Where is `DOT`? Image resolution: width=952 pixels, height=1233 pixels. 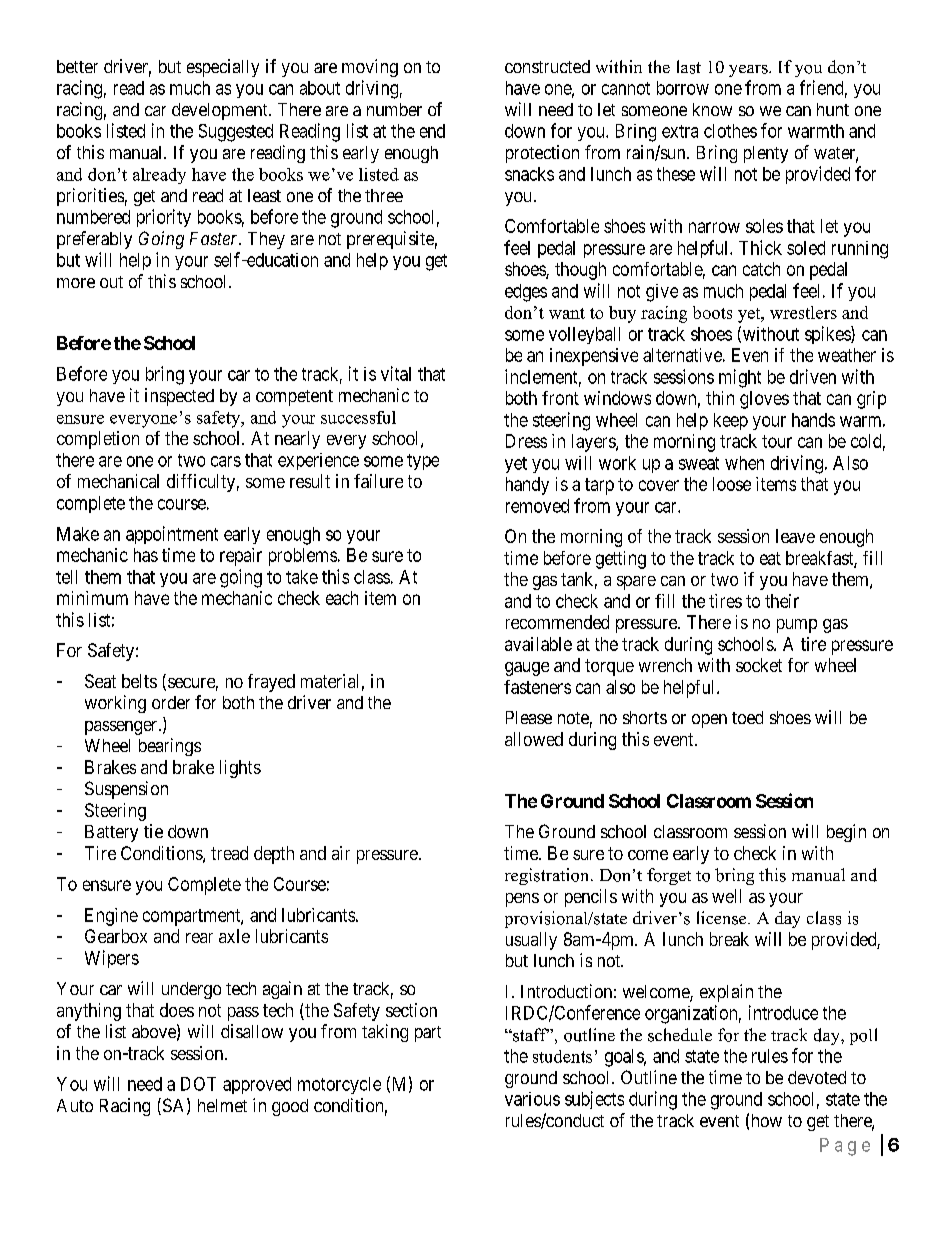 DOT is located at coordinates (198, 1084).
